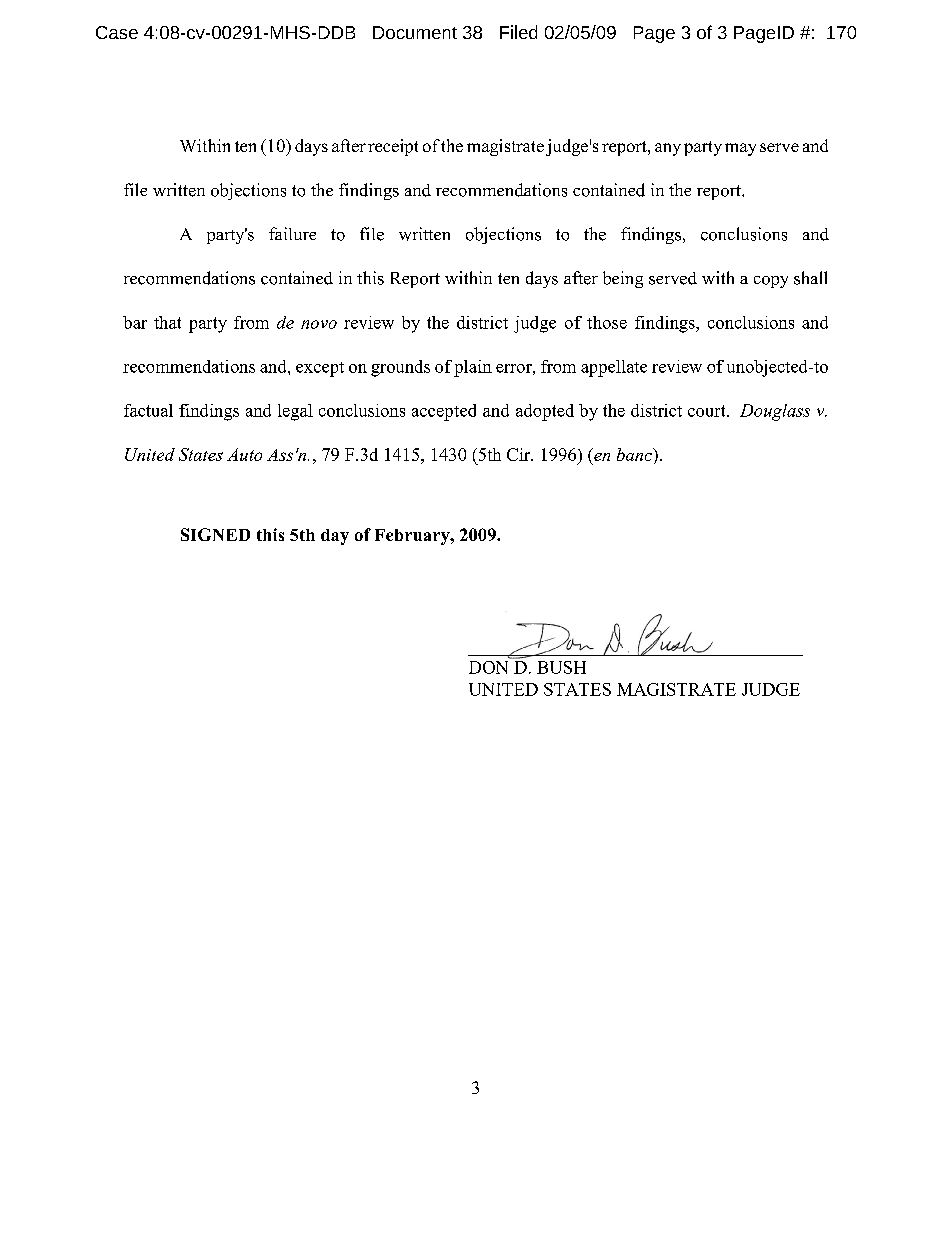  I want to click on bar, so click(135, 322).
